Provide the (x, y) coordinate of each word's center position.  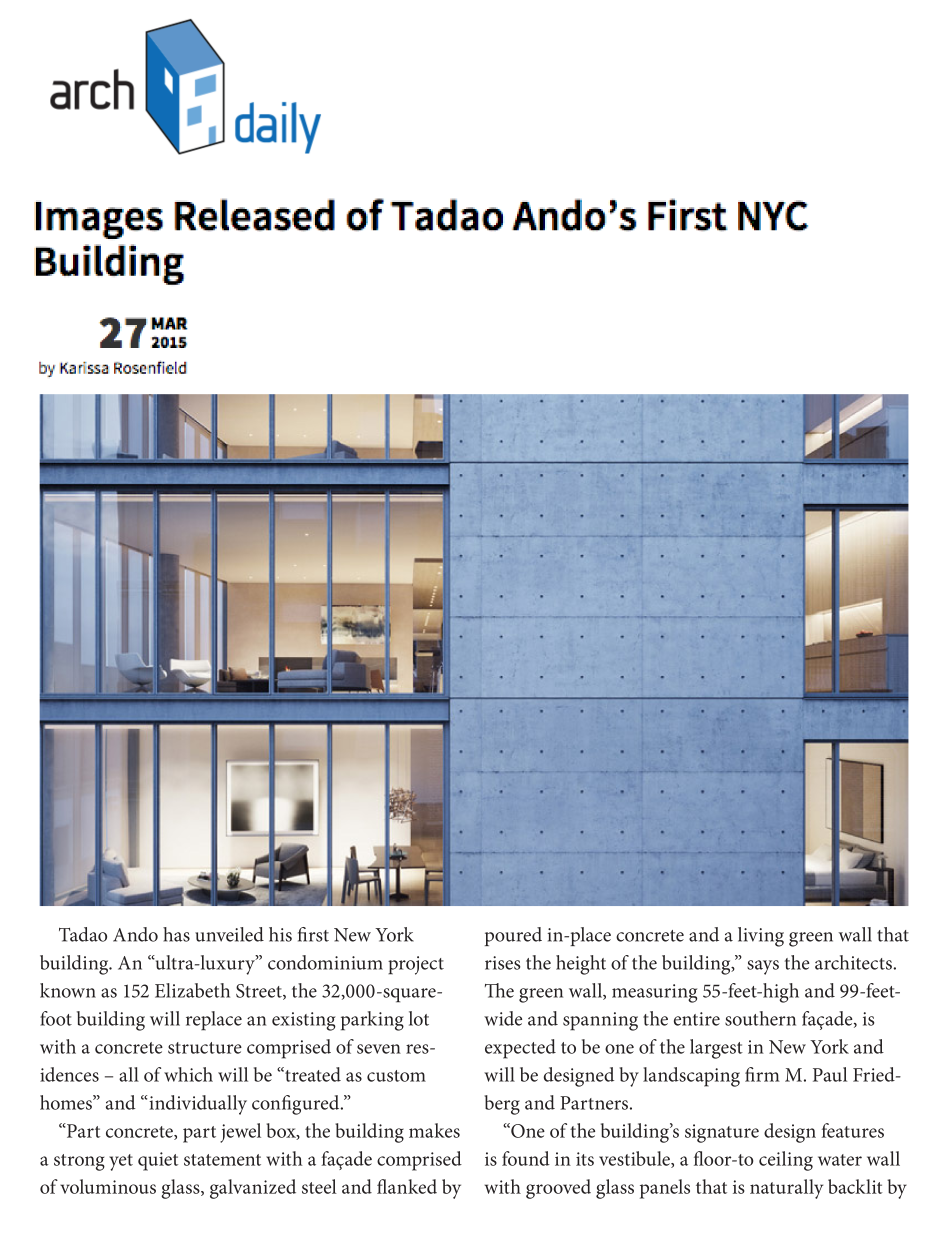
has (176, 934)
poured (513, 936)
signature (722, 1133)
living (761, 937)
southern (760, 1018)
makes (434, 1130)
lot (419, 1018)
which (188, 1074)
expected (520, 1049)
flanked (407, 1186)
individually (198, 1105)
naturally (786, 1189)
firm (762, 1074)
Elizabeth (192, 990)
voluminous (108, 1186)
